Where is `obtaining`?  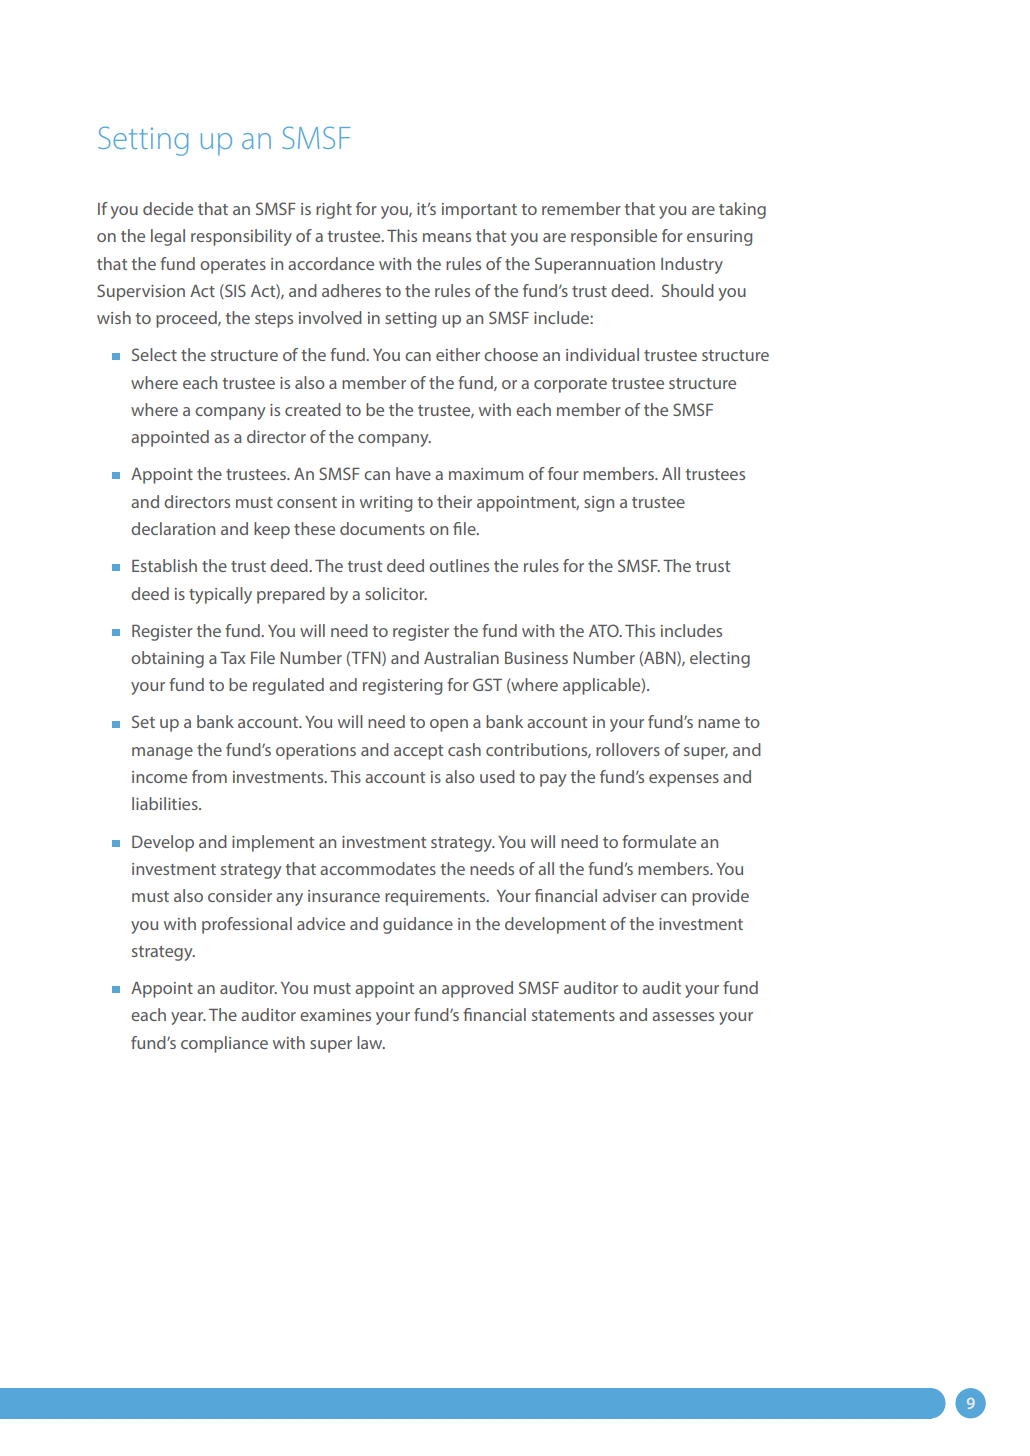 obtaining is located at coordinates (167, 659).
